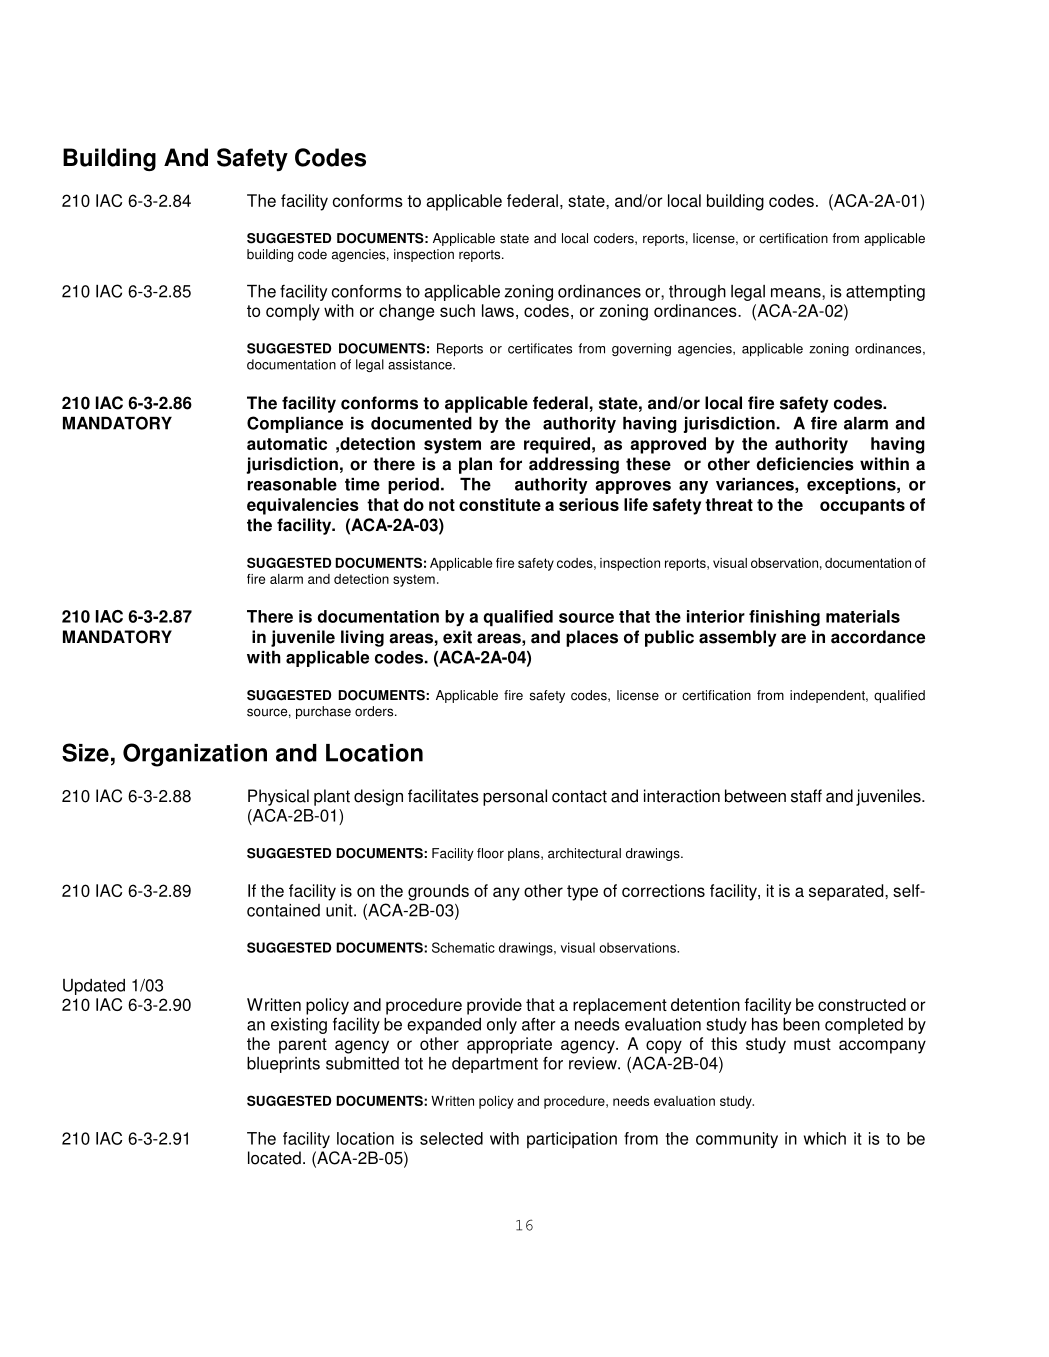  I want to click on Updated, so click(94, 987).
